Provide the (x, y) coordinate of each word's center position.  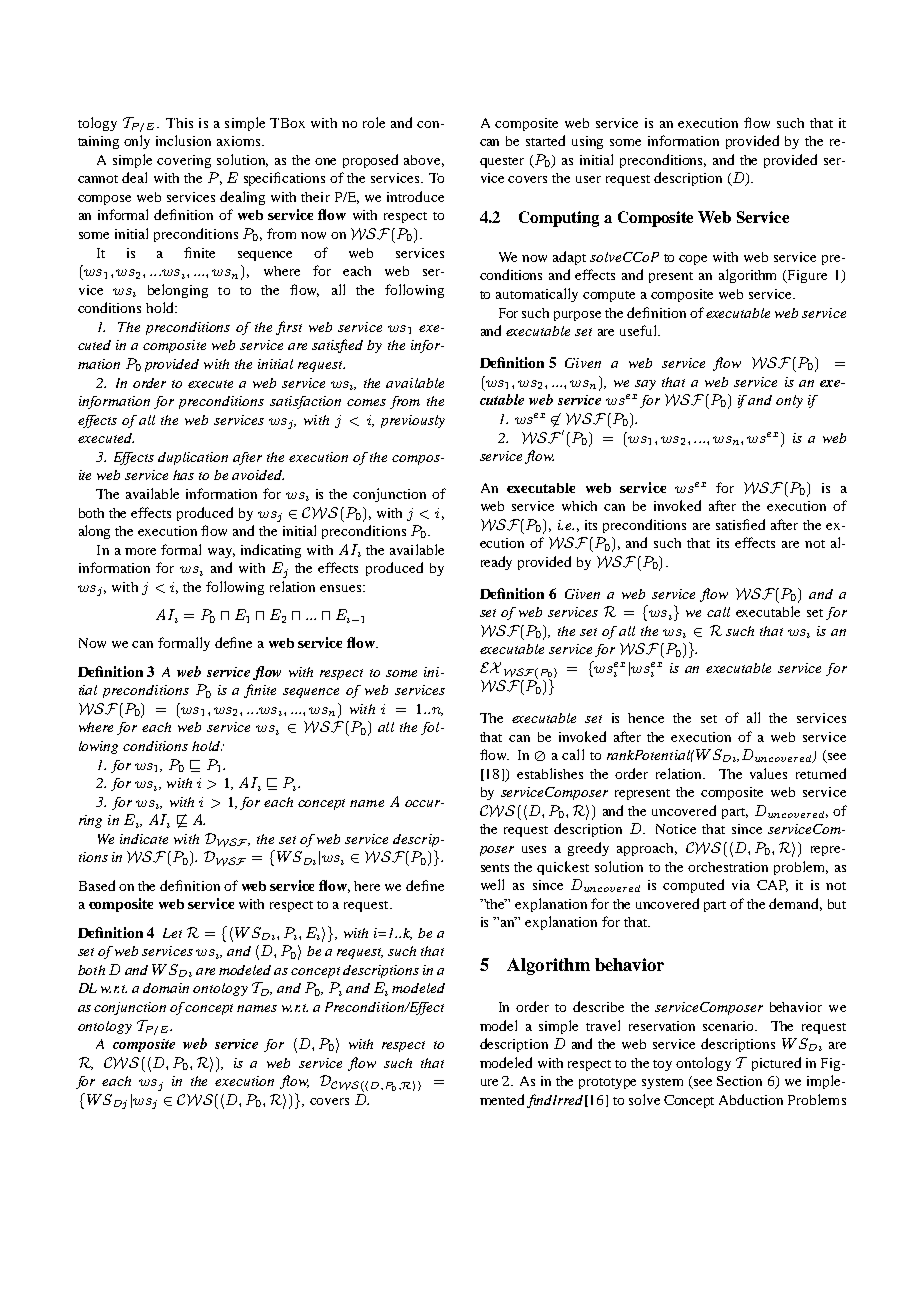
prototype (607, 1083)
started (545, 140)
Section (739, 1081)
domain (166, 988)
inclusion (183, 140)
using (587, 142)
